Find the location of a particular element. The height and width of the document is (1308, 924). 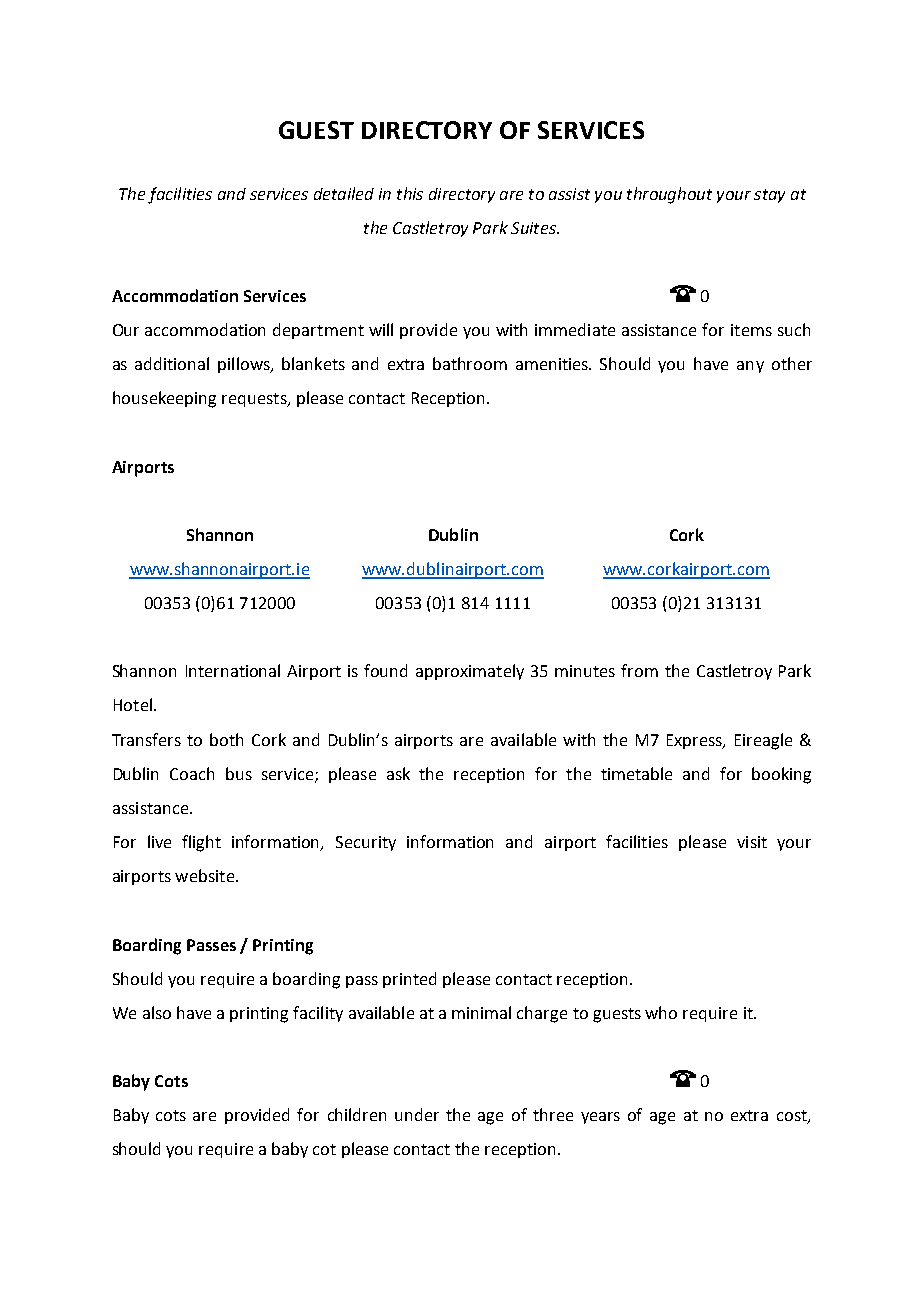

any is located at coordinates (750, 367).
